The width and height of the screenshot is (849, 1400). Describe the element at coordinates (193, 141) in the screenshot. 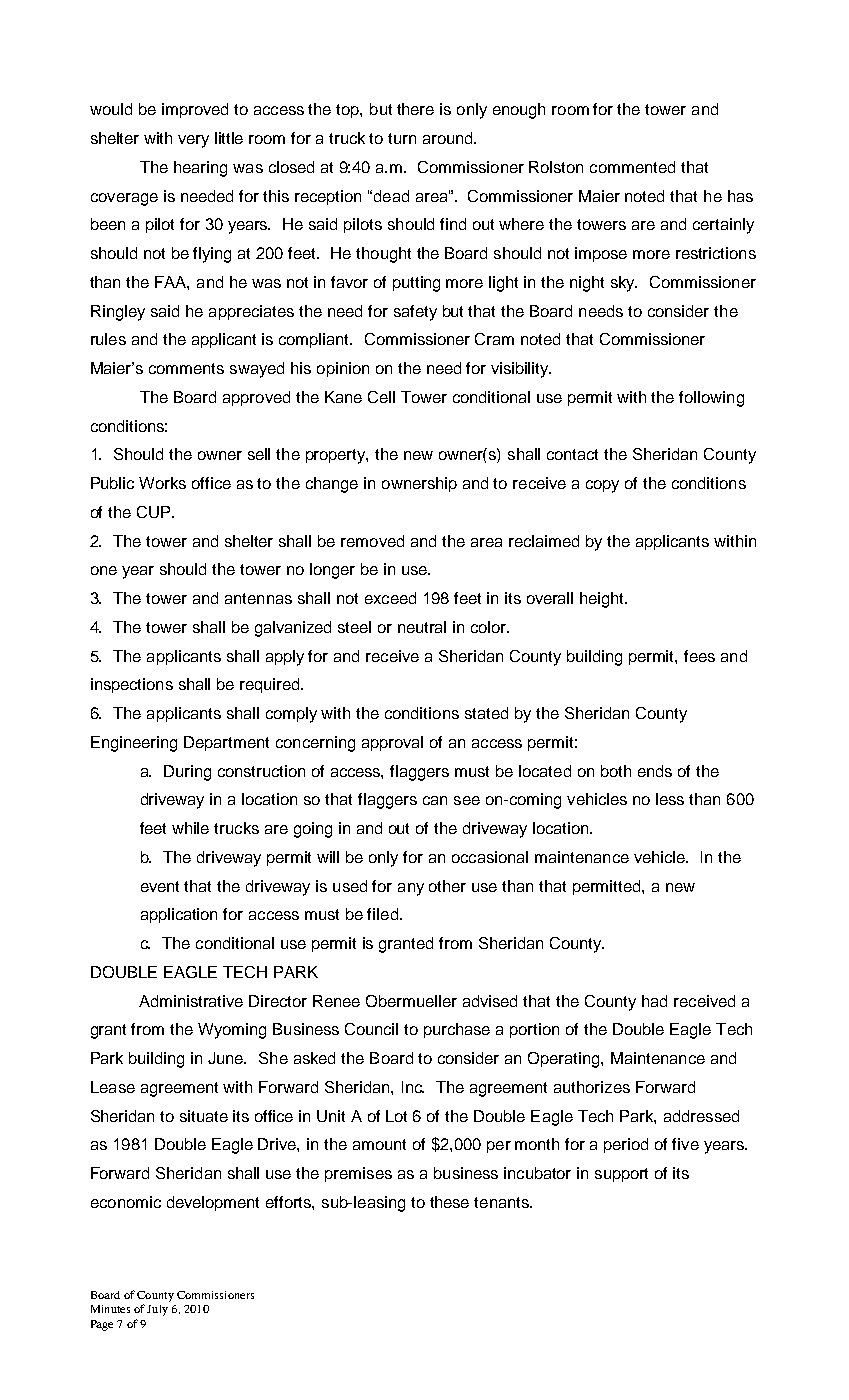

I see `very` at that location.
